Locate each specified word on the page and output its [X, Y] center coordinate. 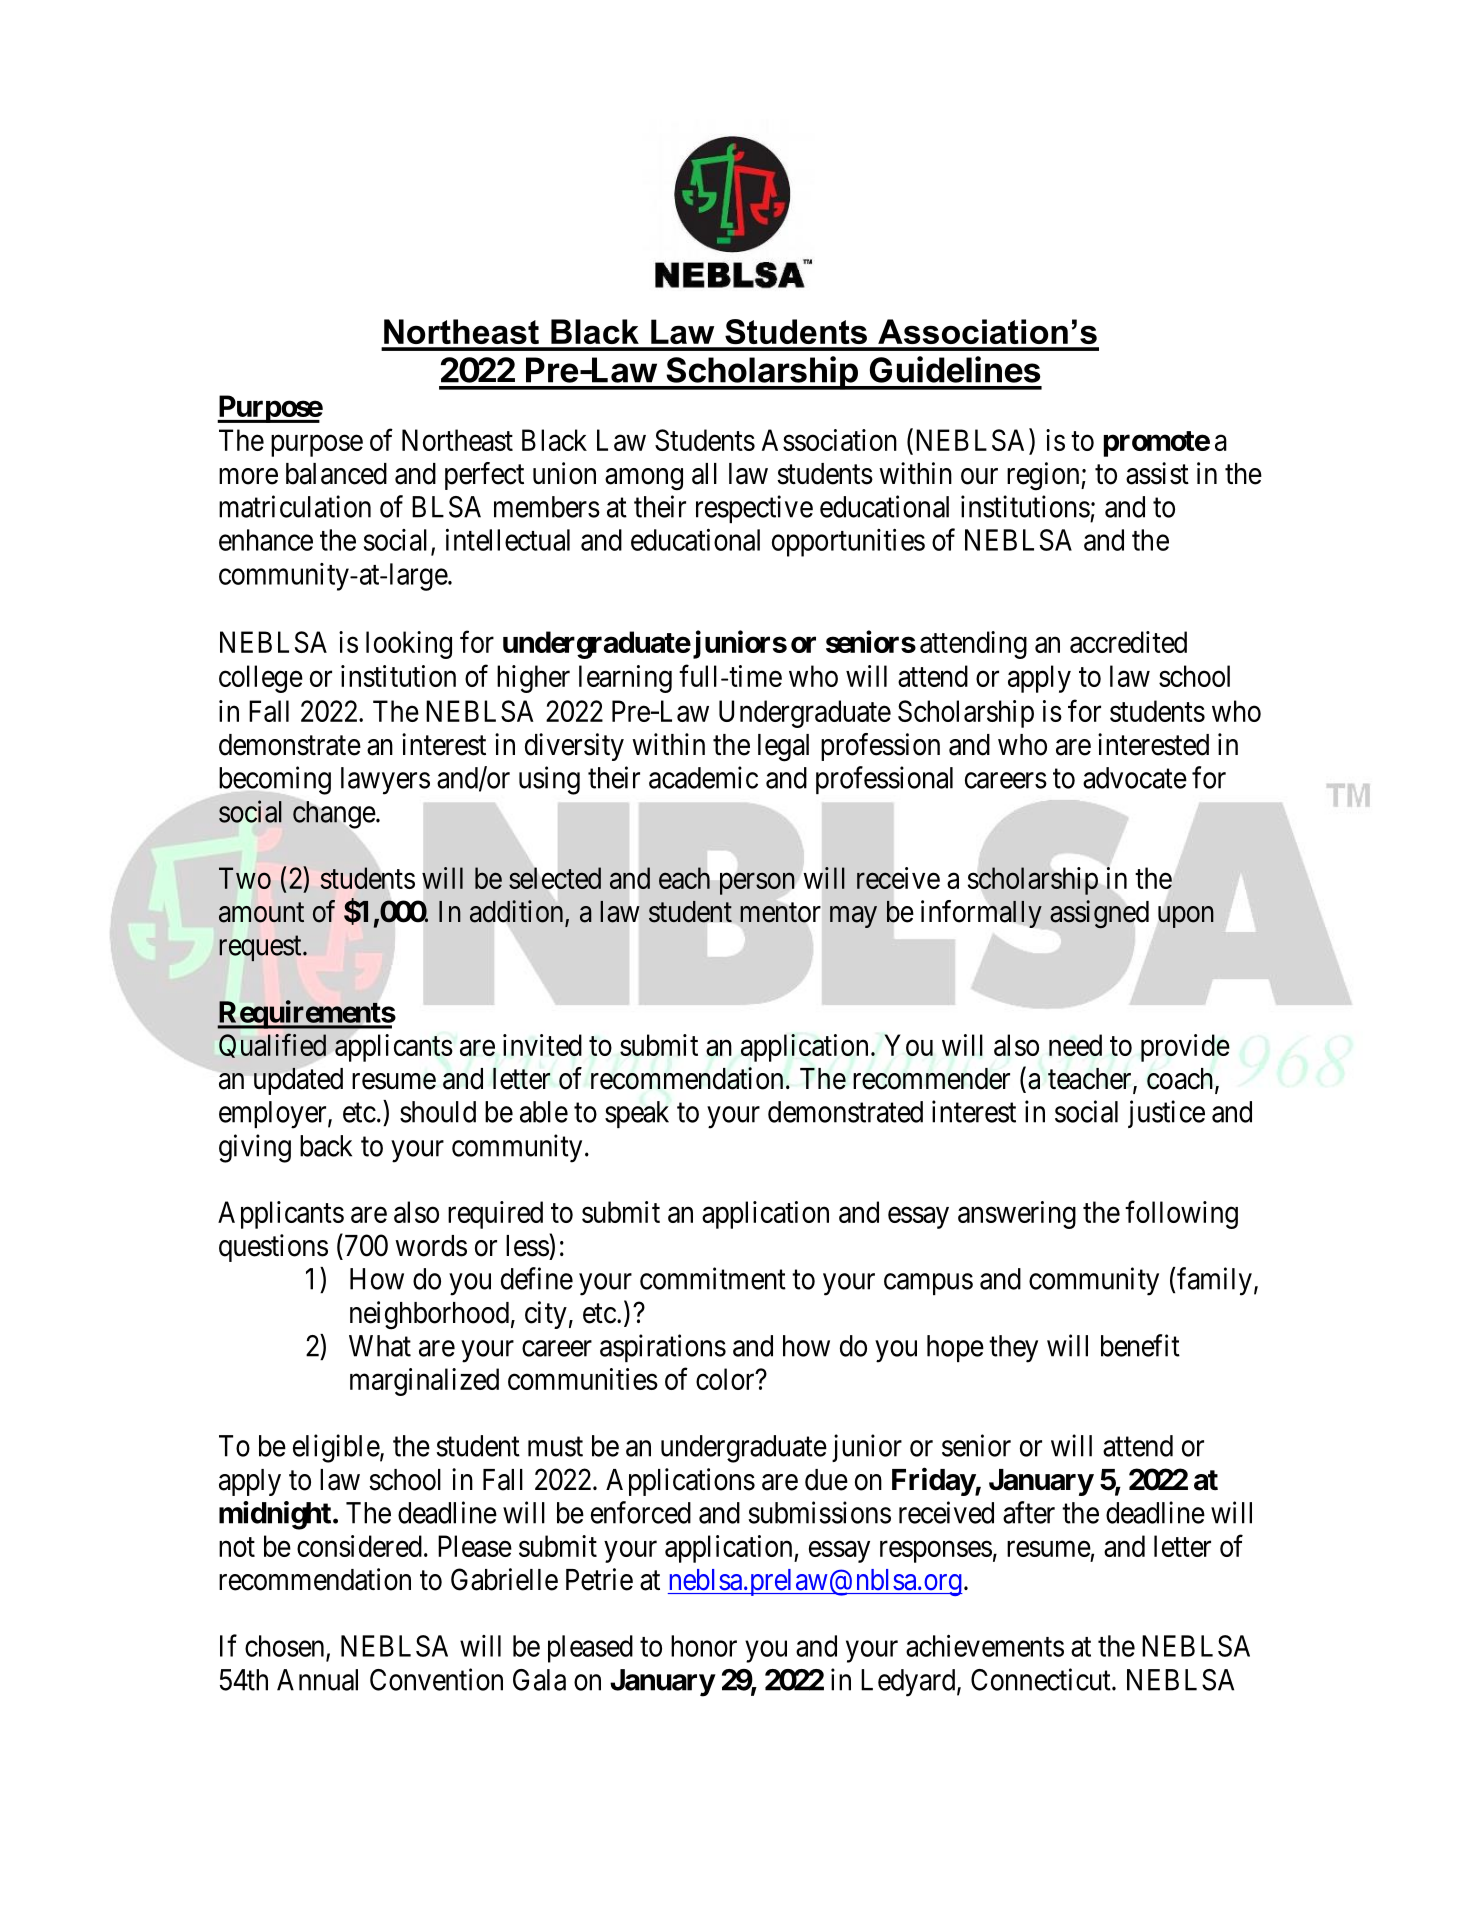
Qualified [272, 1045]
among [644, 479]
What [380, 1346]
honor [704, 1646]
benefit [1140, 1345]
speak [637, 1114]
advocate [1135, 778]
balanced [336, 474]
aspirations [663, 1348]
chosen [286, 1647]
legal [783, 748]
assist [1157, 473]
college [261, 679]
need [1075, 1045]
